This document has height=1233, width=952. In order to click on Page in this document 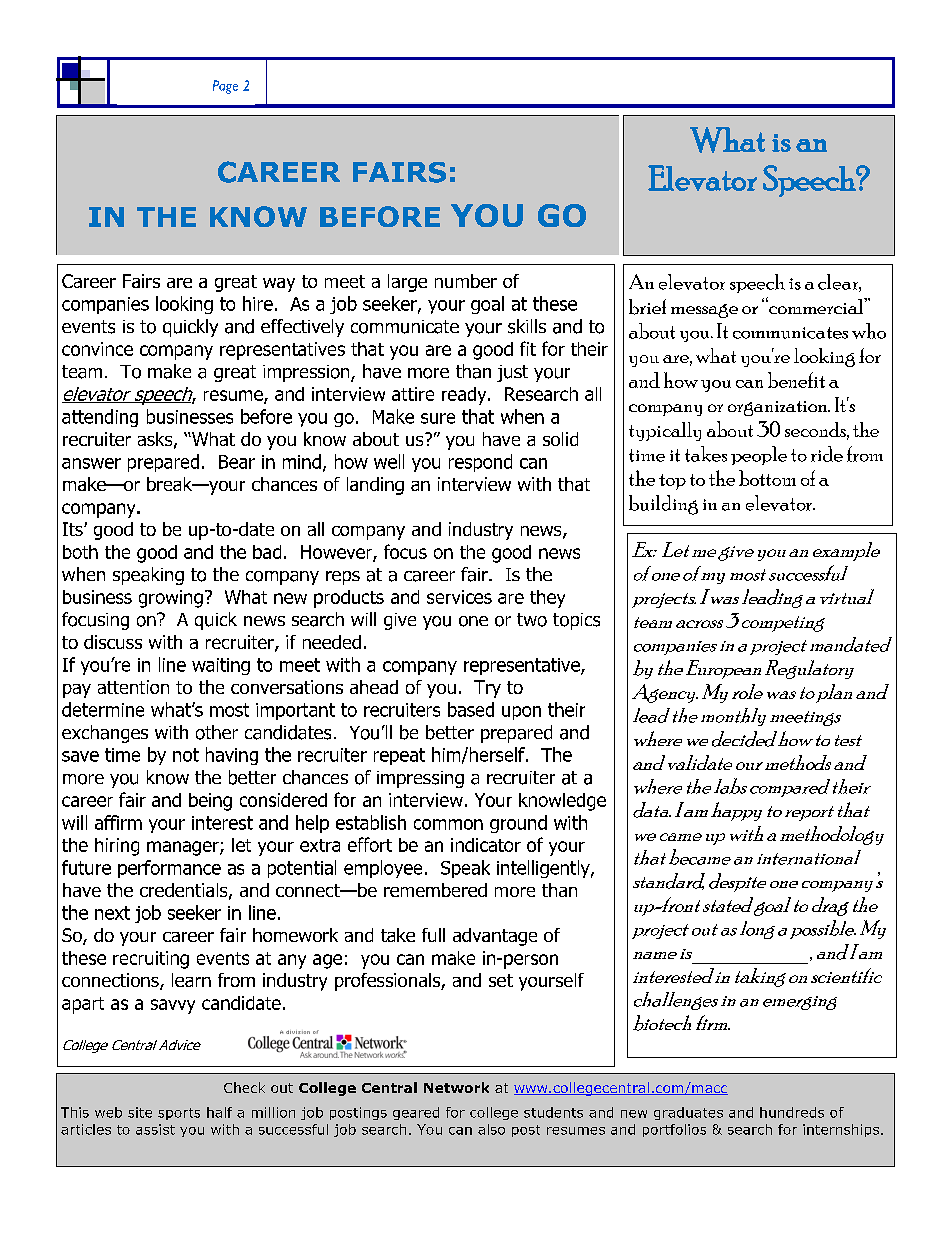, I will do `click(225, 87)`.
